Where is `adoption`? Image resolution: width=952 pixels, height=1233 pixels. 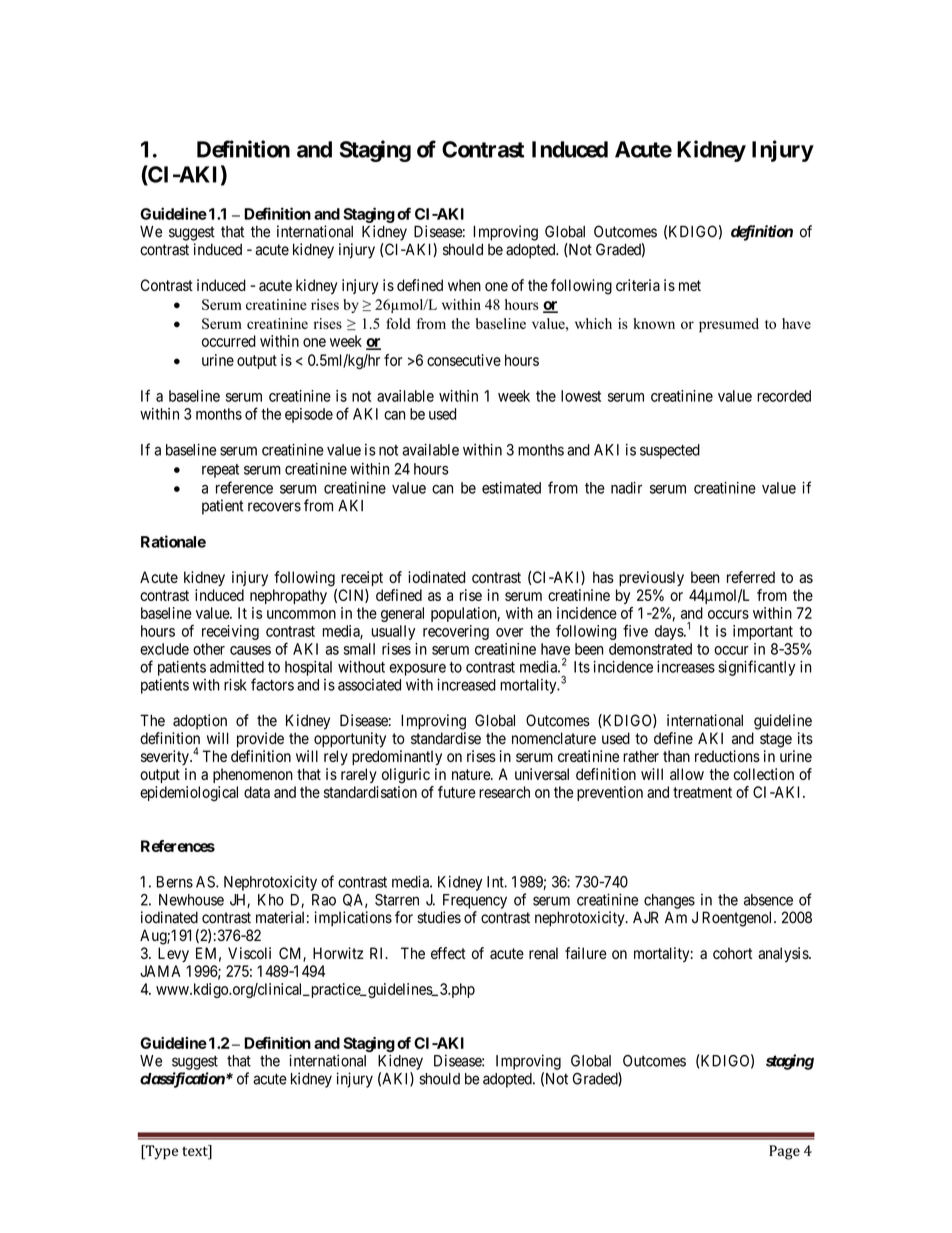
adoption is located at coordinates (200, 721).
